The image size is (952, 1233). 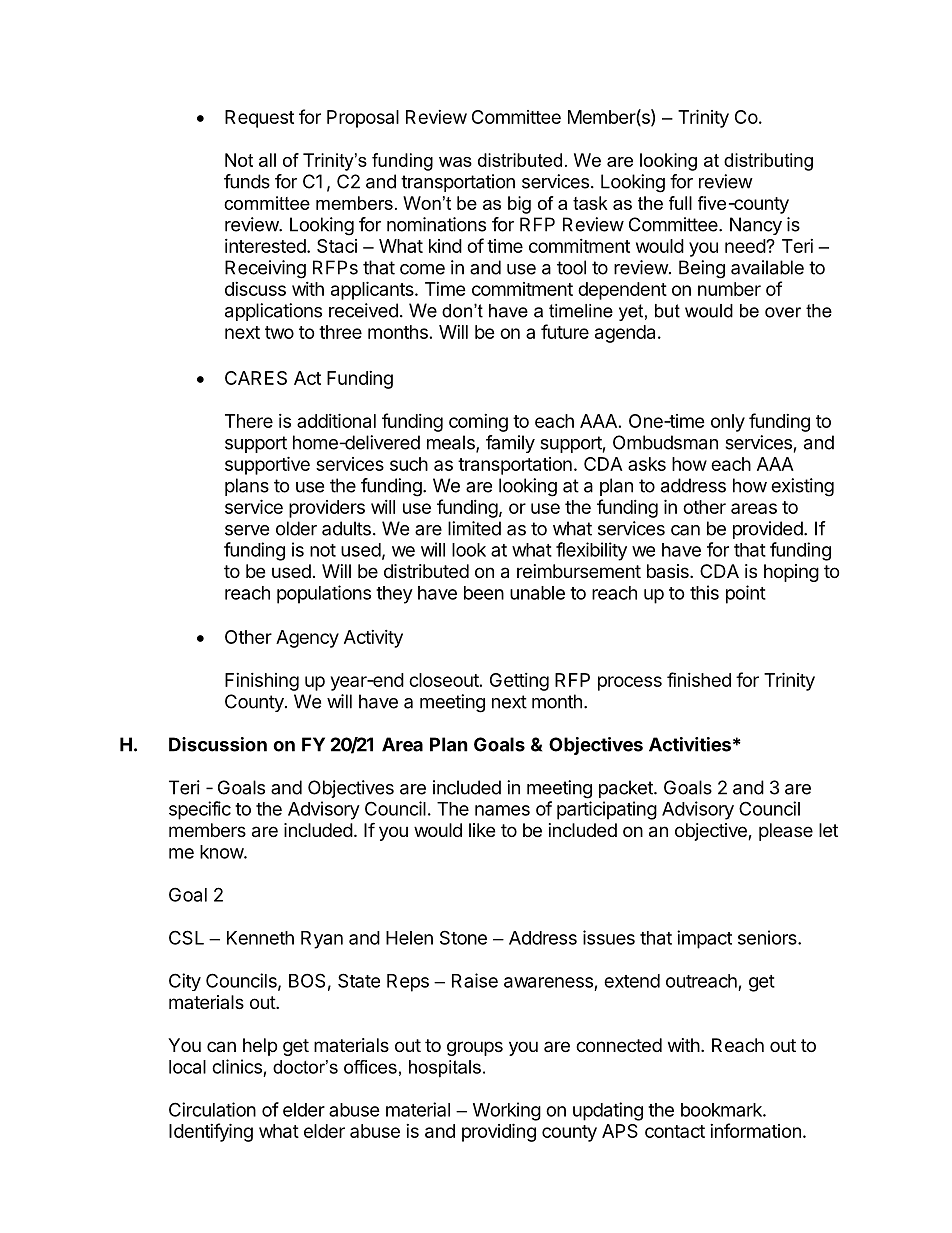 What do you see at coordinates (728, 423) in the screenshot?
I see `only` at bounding box center [728, 423].
